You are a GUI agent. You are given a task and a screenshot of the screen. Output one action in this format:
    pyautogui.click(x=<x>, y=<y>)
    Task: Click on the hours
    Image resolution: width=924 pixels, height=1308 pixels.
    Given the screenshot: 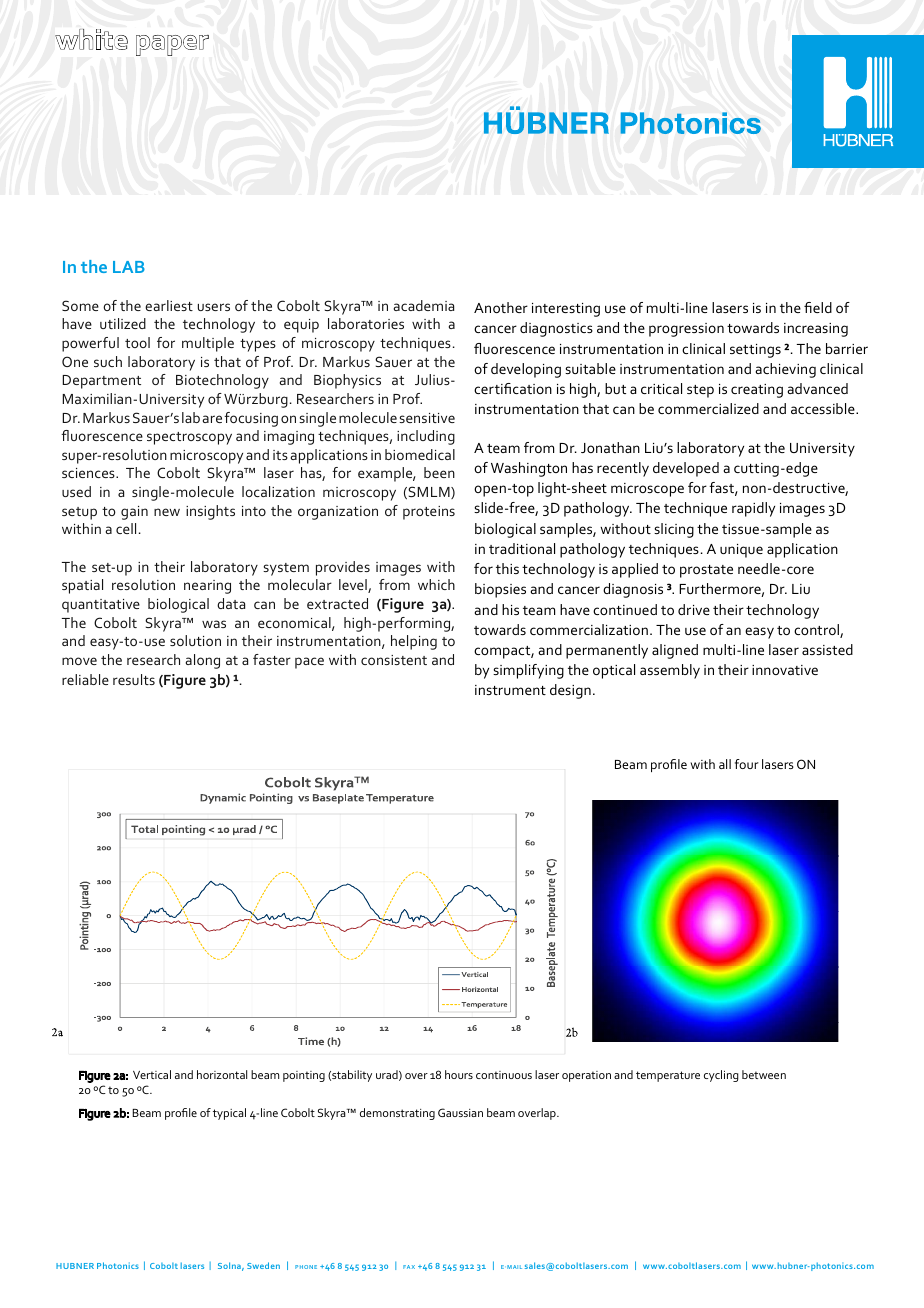 What is the action you would take?
    pyautogui.click(x=459, y=1074)
